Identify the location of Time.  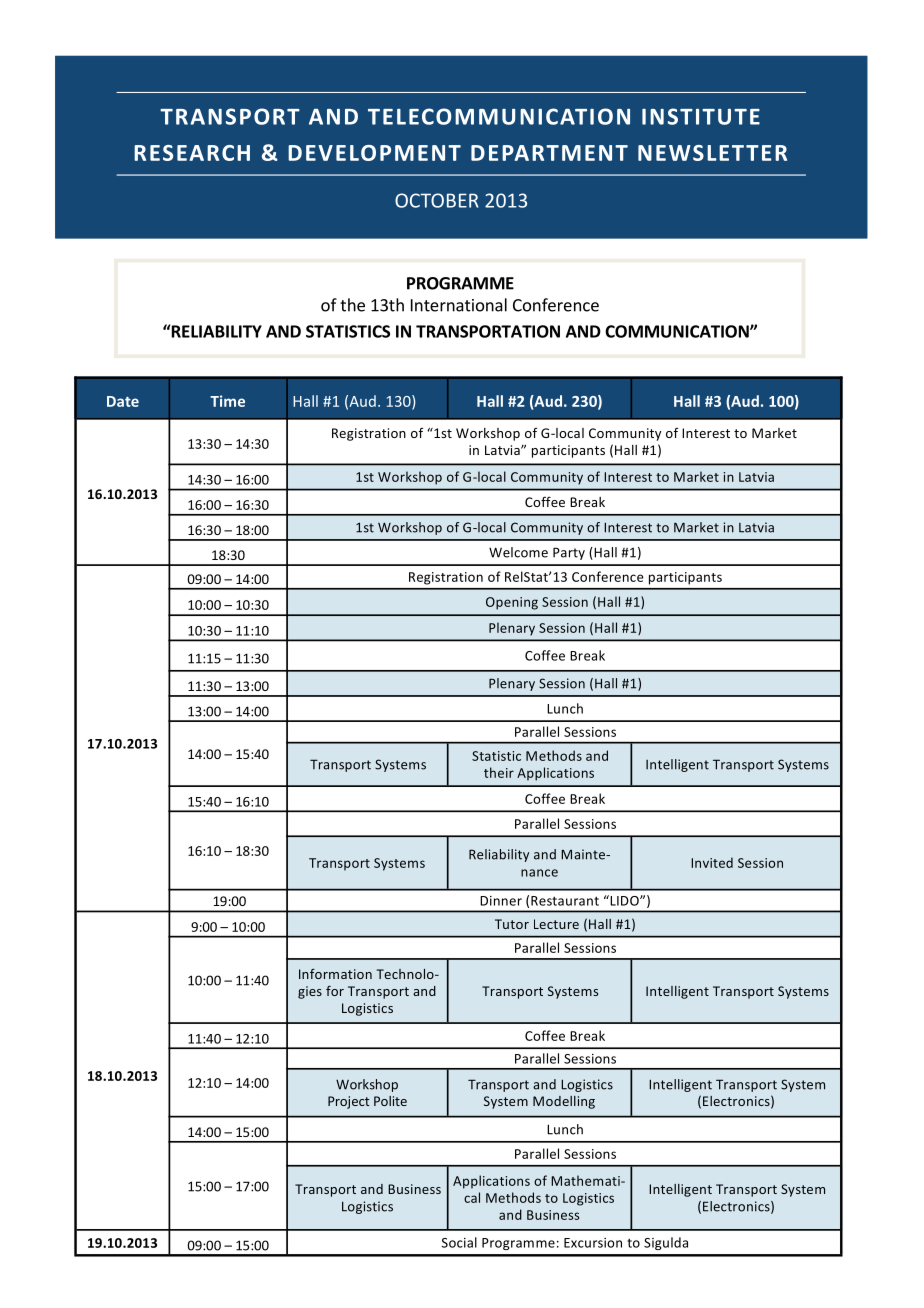
(227, 401).
